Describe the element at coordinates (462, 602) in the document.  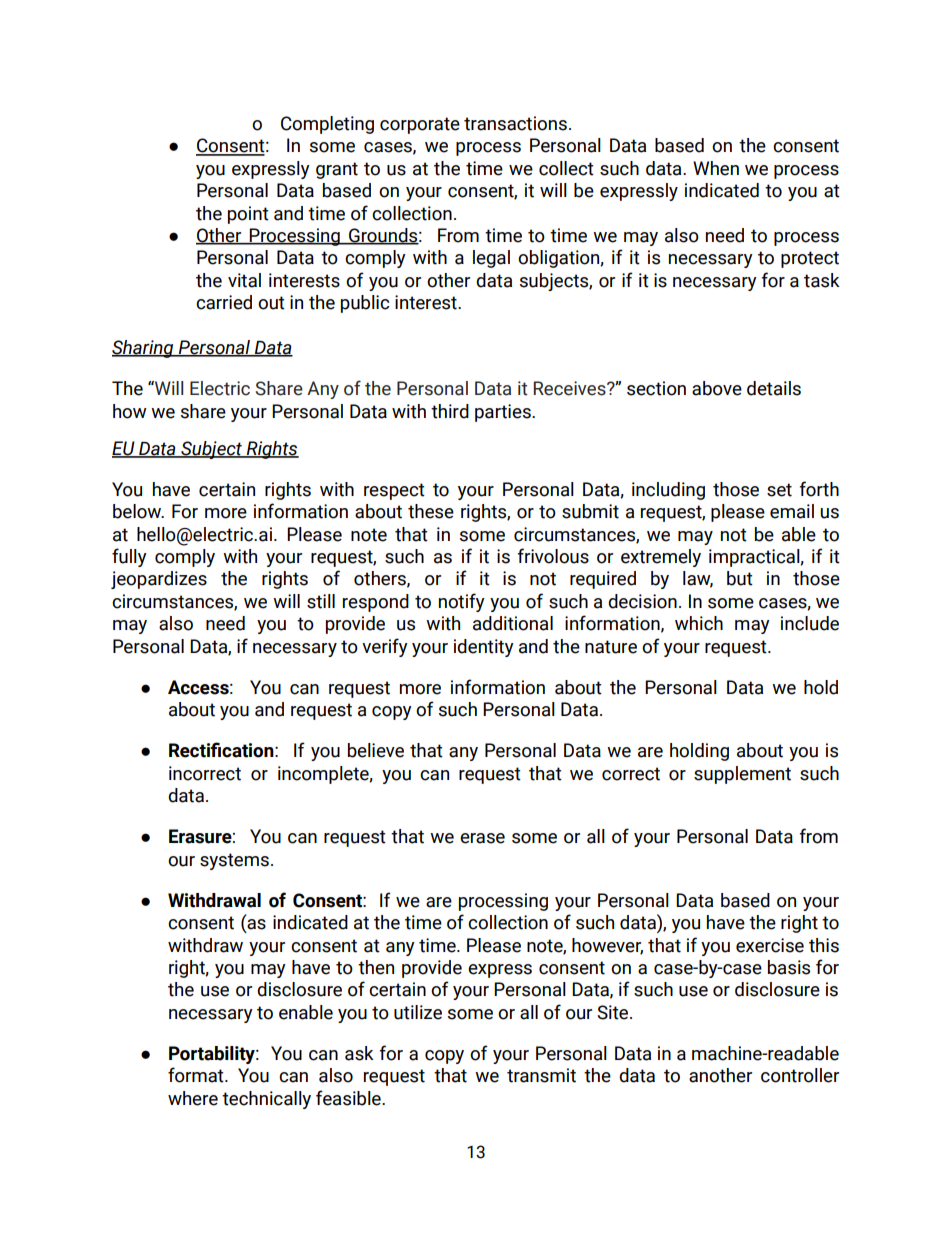
I see `notify` at that location.
